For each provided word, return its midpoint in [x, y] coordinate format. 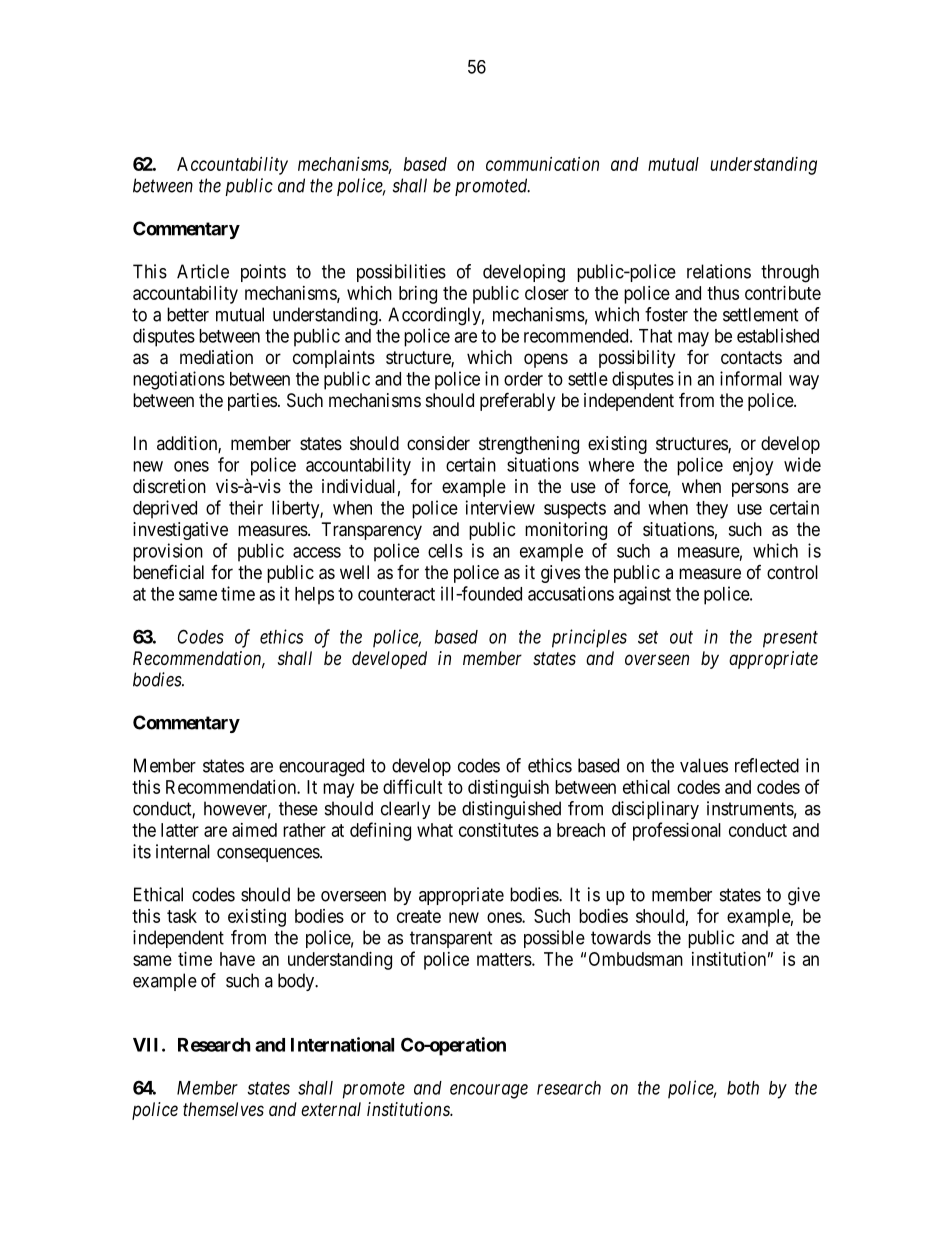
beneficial [168, 572]
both [743, 1088]
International [342, 1044]
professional [677, 831]
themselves [223, 1109]
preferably [517, 401]
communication [542, 164]
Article [203, 271]
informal [751, 378]
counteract [396, 594]
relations [719, 271]
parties [252, 402]
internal [183, 851]
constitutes [499, 830]
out [681, 637]
